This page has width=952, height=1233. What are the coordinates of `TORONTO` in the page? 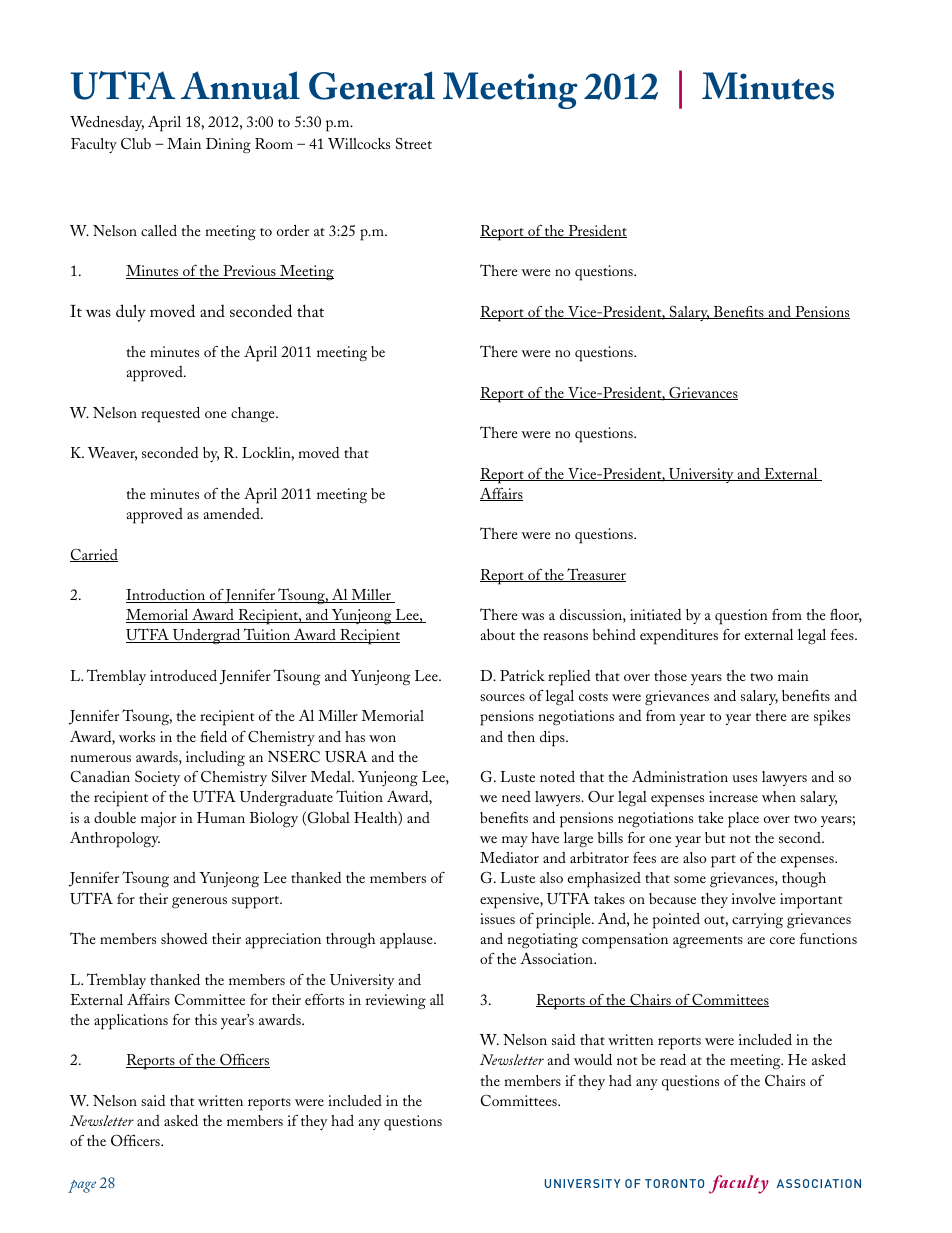 It's located at (674, 1183).
